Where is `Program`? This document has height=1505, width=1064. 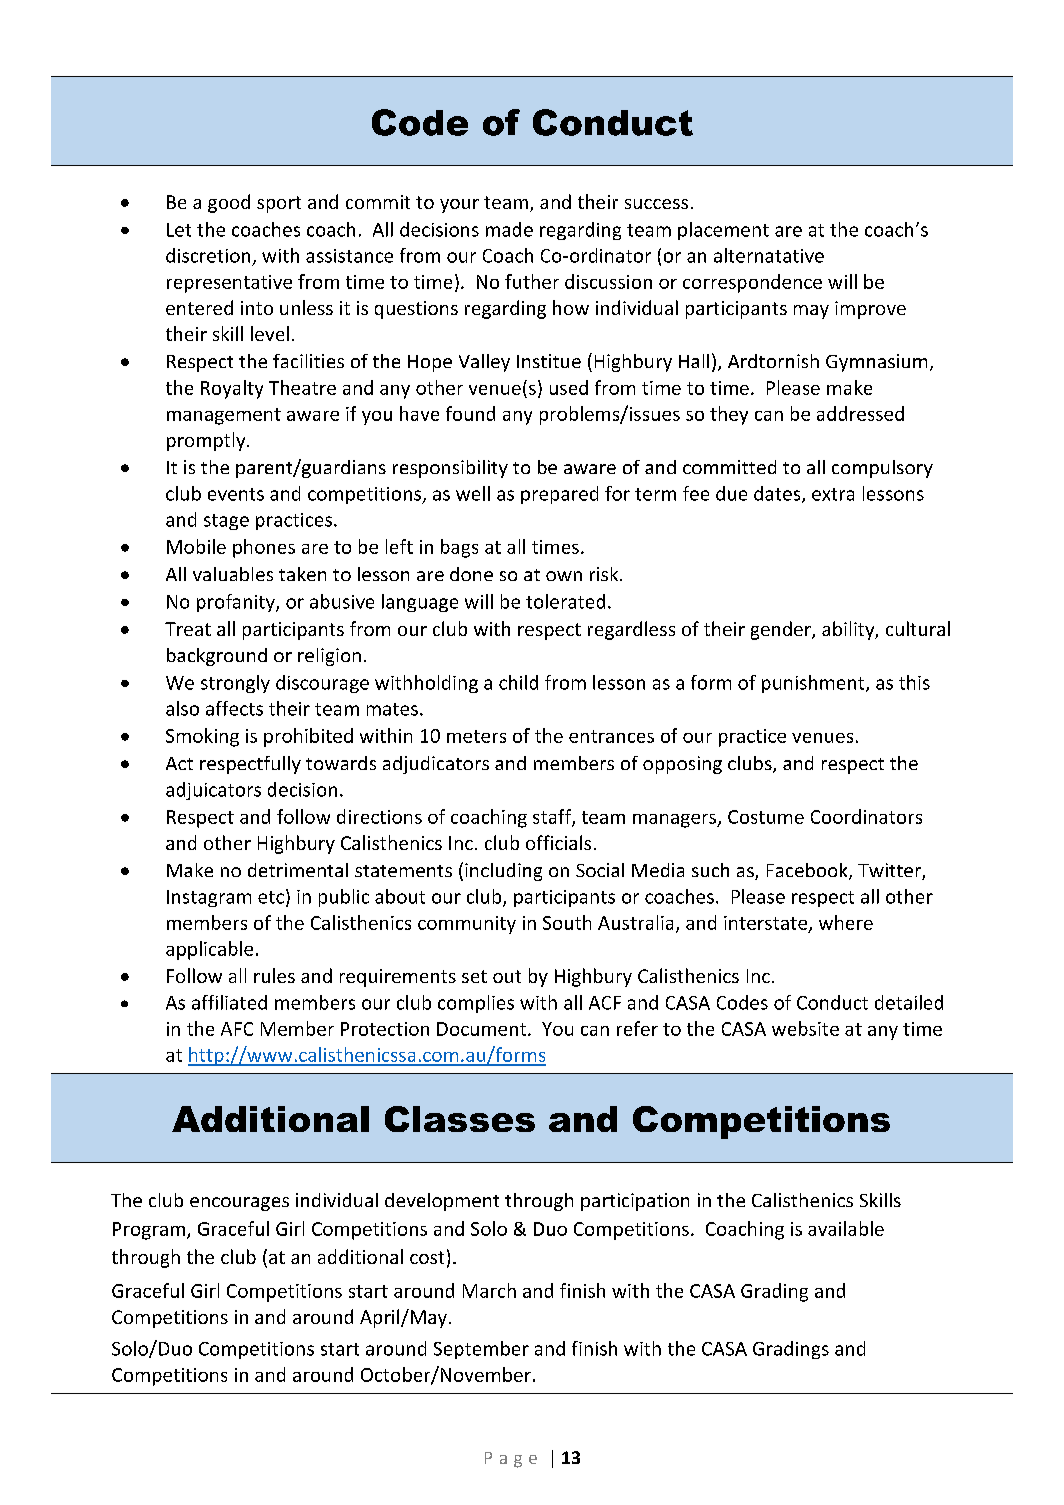 Program is located at coordinates (149, 1231).
